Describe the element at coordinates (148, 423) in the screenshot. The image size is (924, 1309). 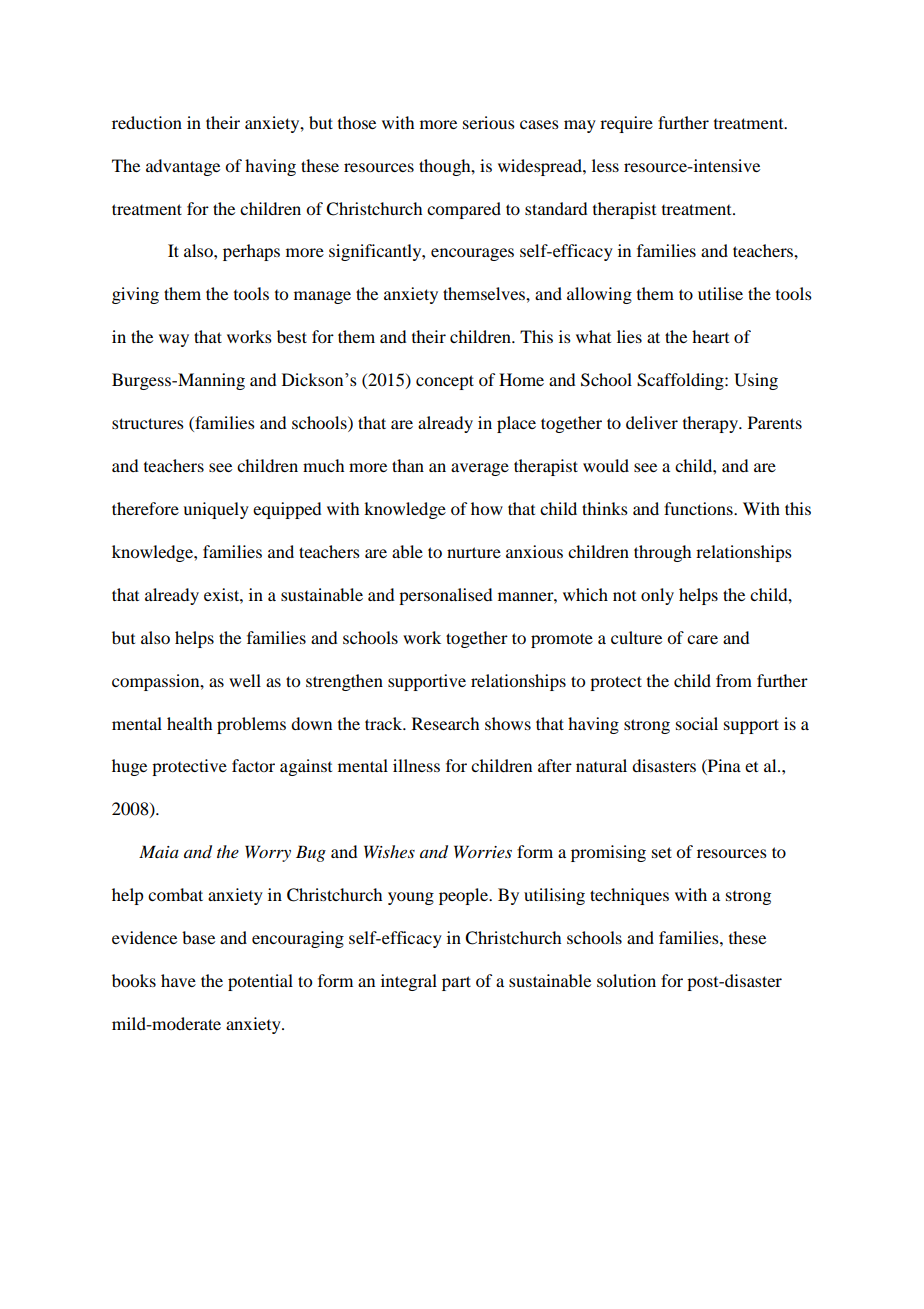
I see `structures` at that location.
